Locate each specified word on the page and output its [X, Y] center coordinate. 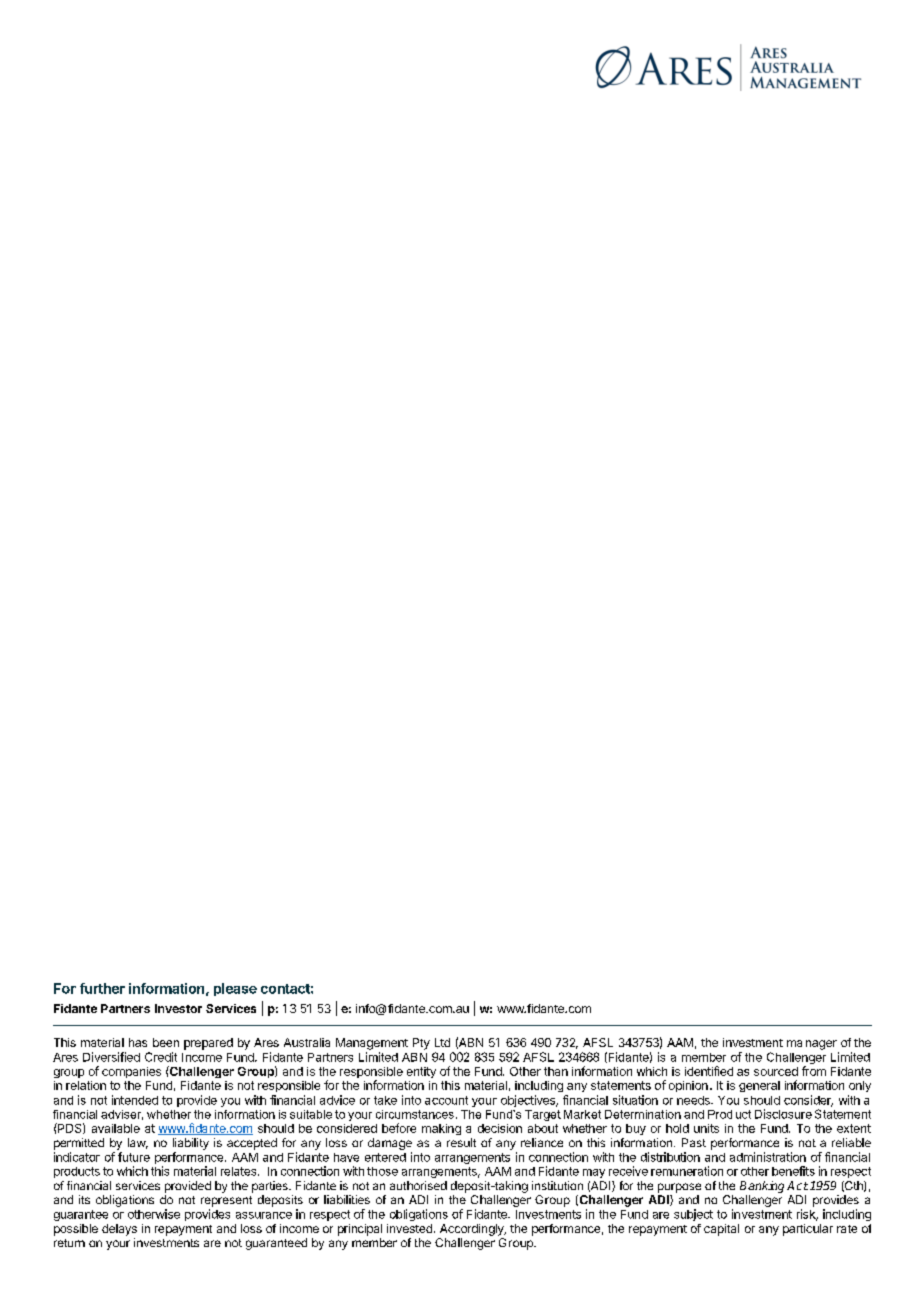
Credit [161, 1057]
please [235, 989]
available [116, 1128]
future [134, 1157]
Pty [421, 1044]
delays [119, 1230]
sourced [776, 1071]
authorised [418, 1185]
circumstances [415, 1114]
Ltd [442, 1042]
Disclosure [783, 1114]
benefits [793, 1171]
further [102, 988]
